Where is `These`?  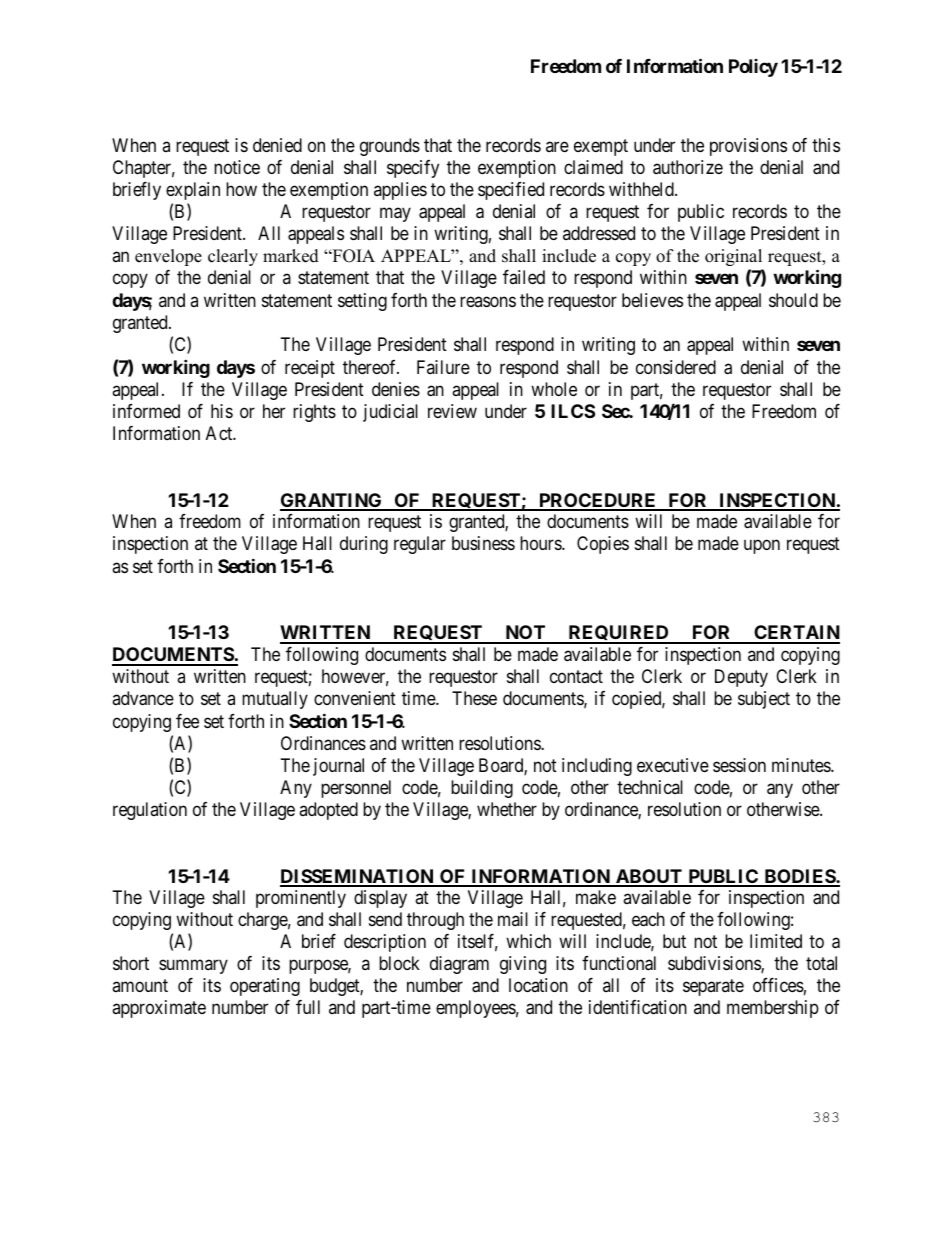
These is located at coordinates (474, 698).
